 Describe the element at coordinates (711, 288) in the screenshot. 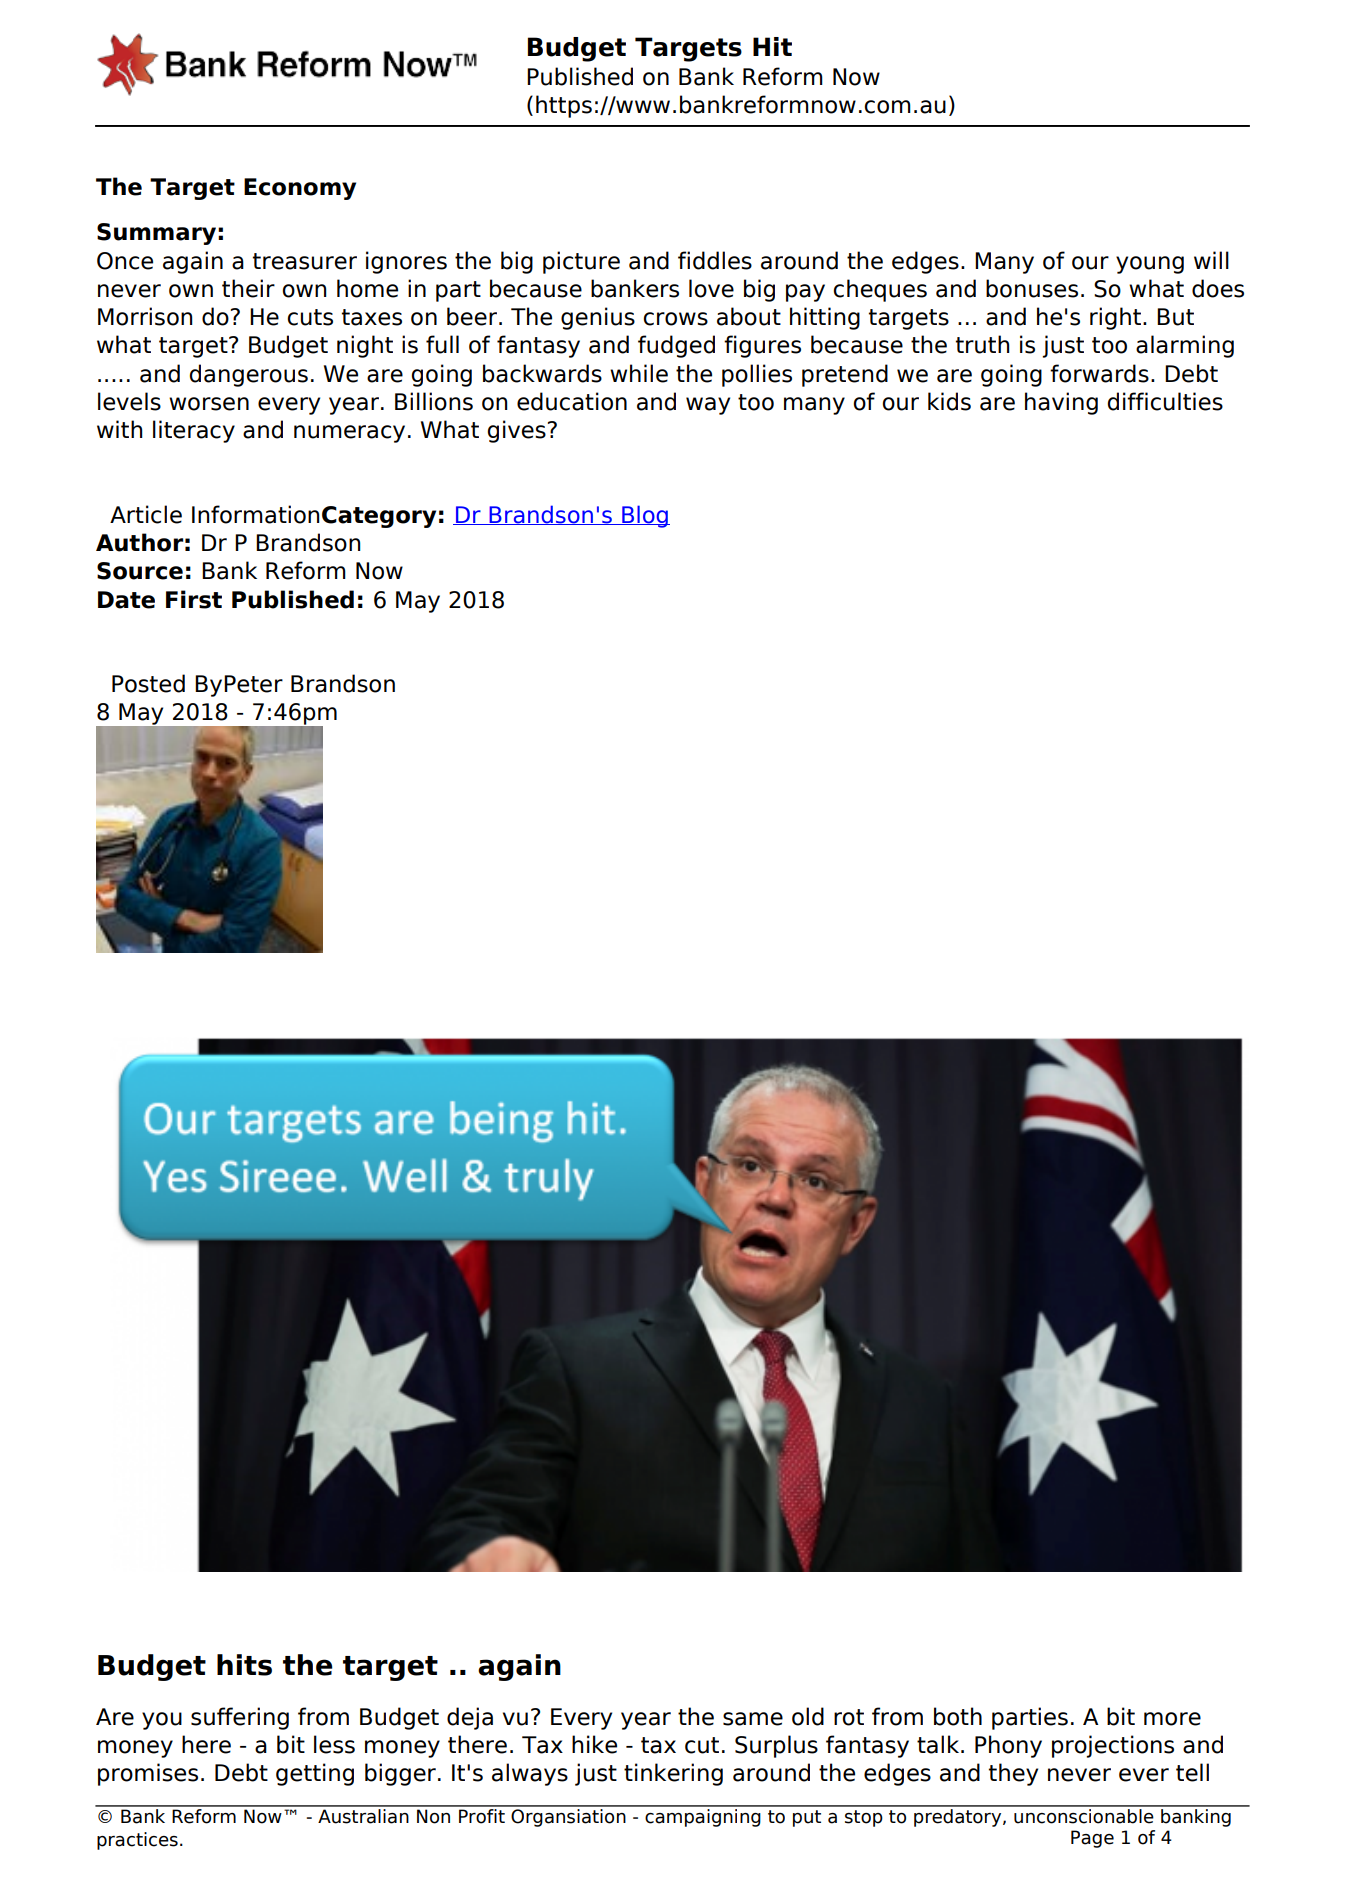

I see `love` at that location.
